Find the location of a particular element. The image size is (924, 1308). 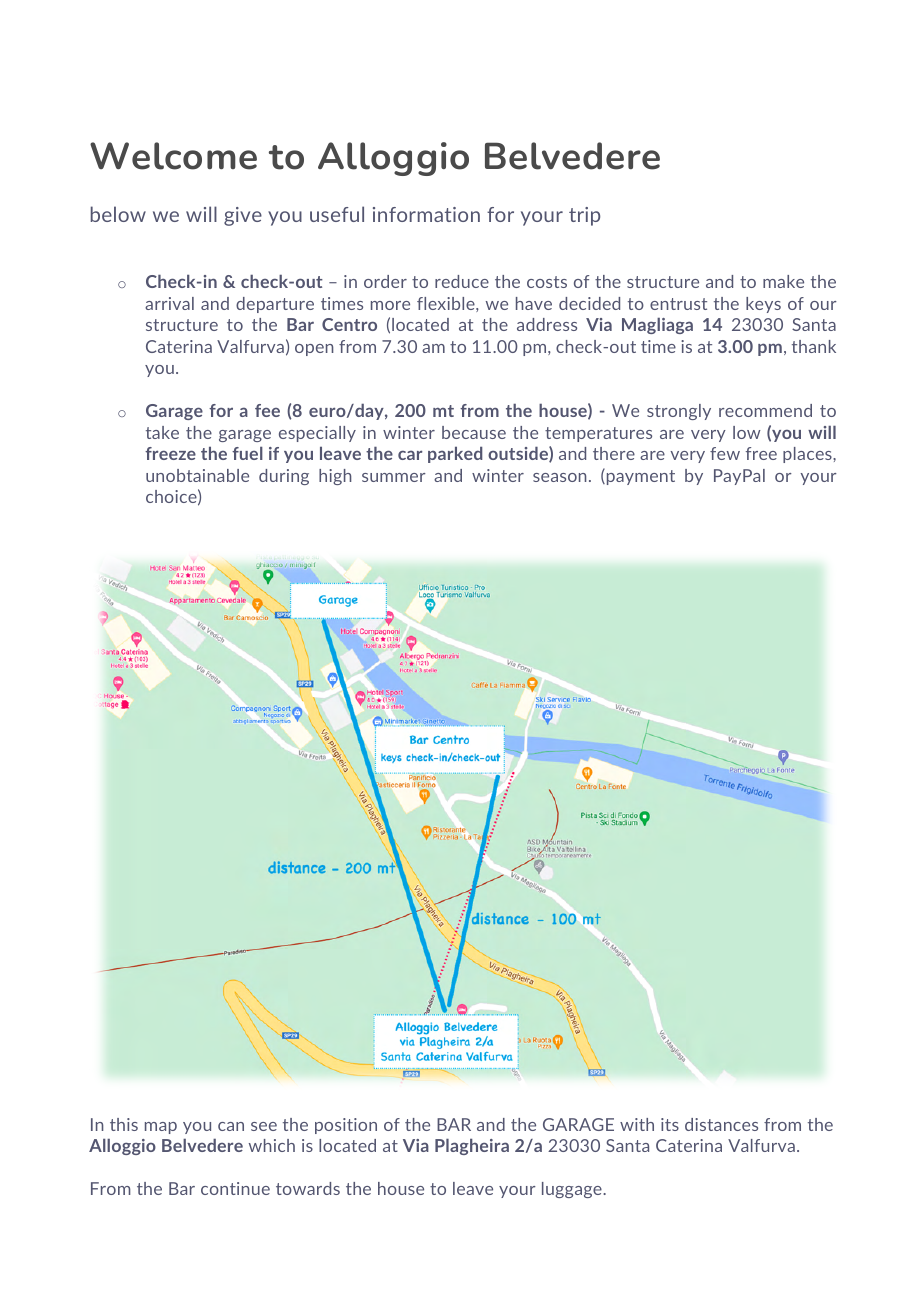

continue is located at coordinates (235, 1188).
